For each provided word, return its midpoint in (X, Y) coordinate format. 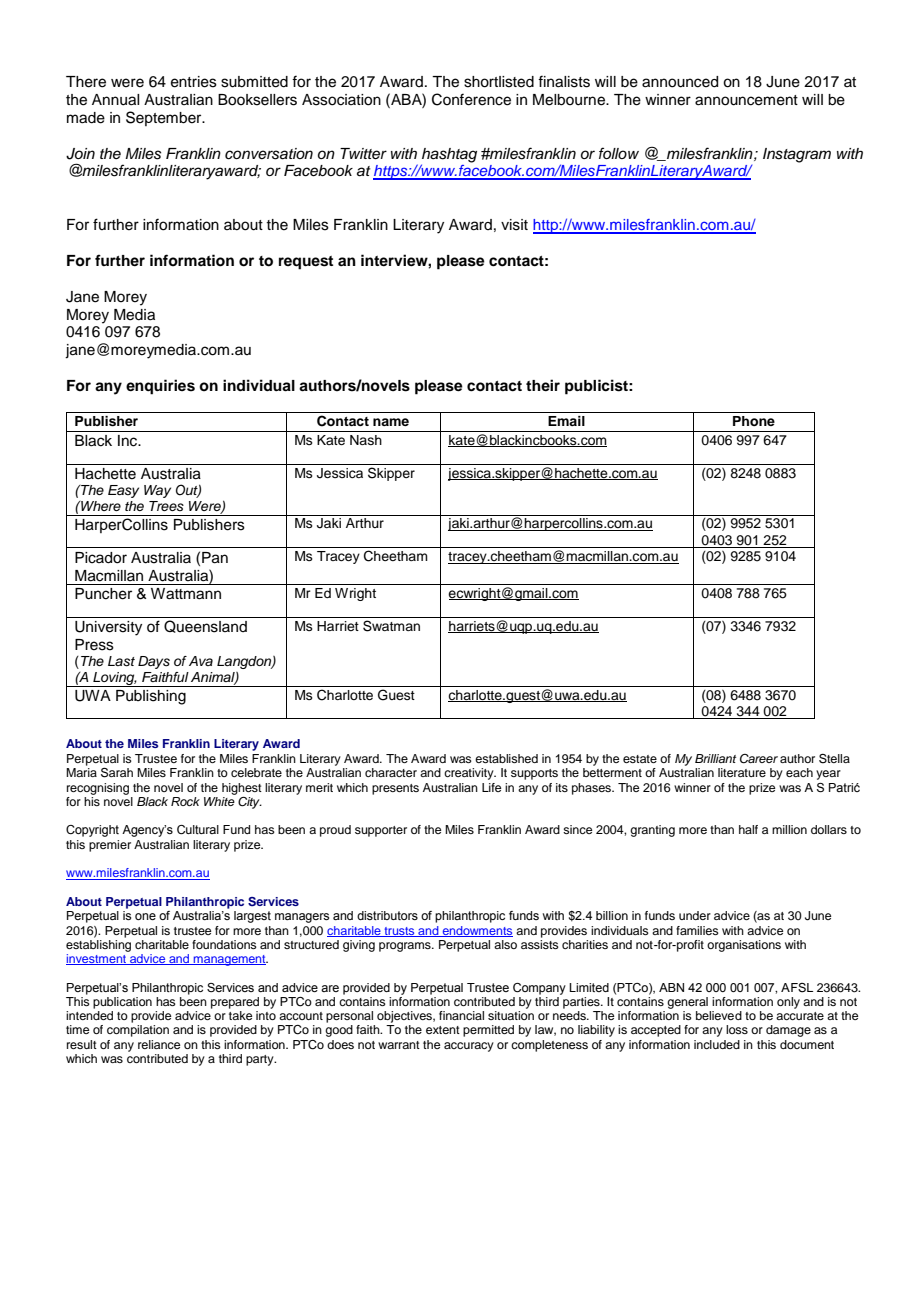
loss (737, 1029)
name (391, 422)
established (506, 758)
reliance (159, 1044)
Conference (471, 99)
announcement (746, 100)
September (165, 118)
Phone (754, 421)
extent (443, 1030)
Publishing (151, 697)
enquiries (160, 387)
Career (759, 759)
